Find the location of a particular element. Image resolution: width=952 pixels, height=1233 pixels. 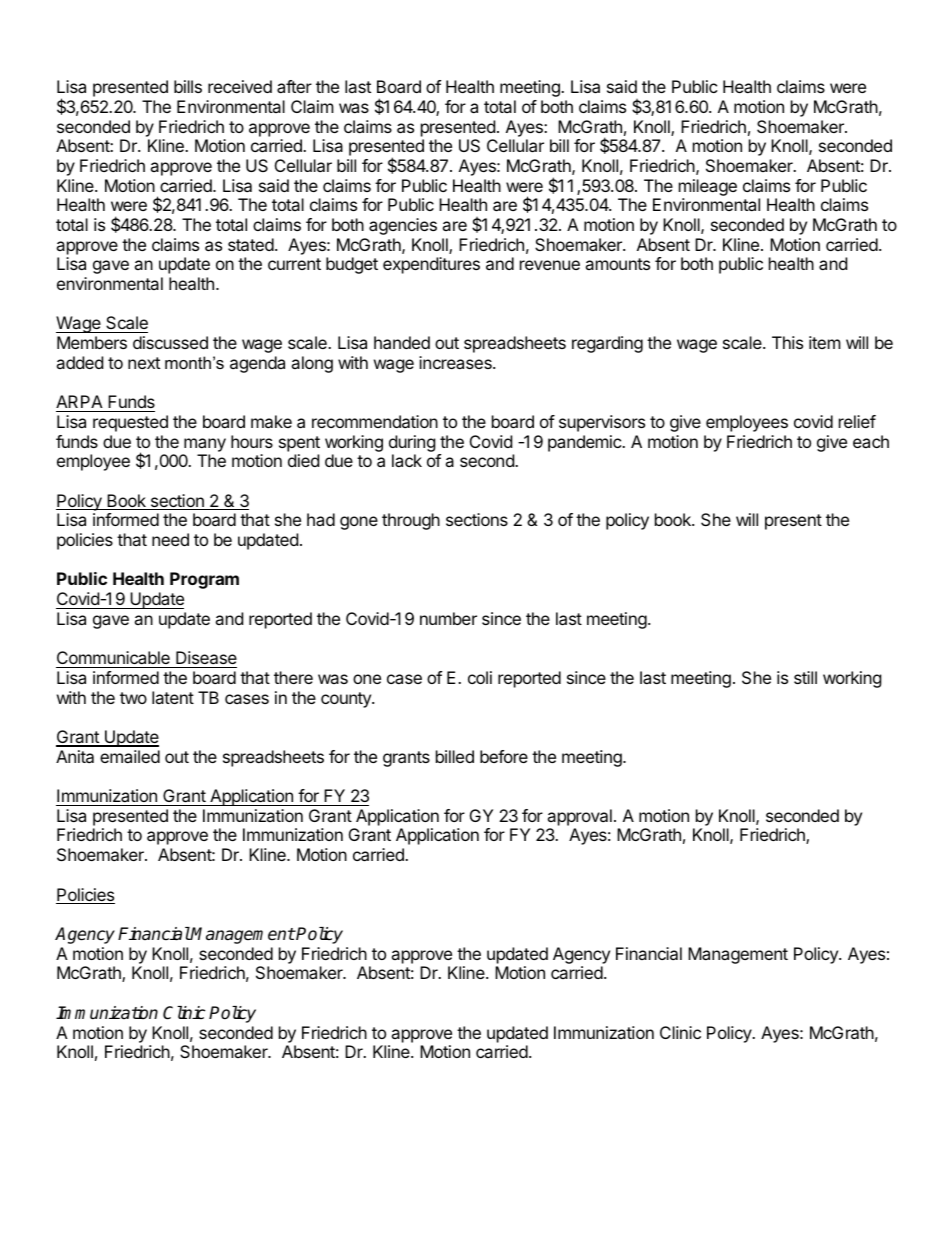

This is located at coordinates (787, 342).
